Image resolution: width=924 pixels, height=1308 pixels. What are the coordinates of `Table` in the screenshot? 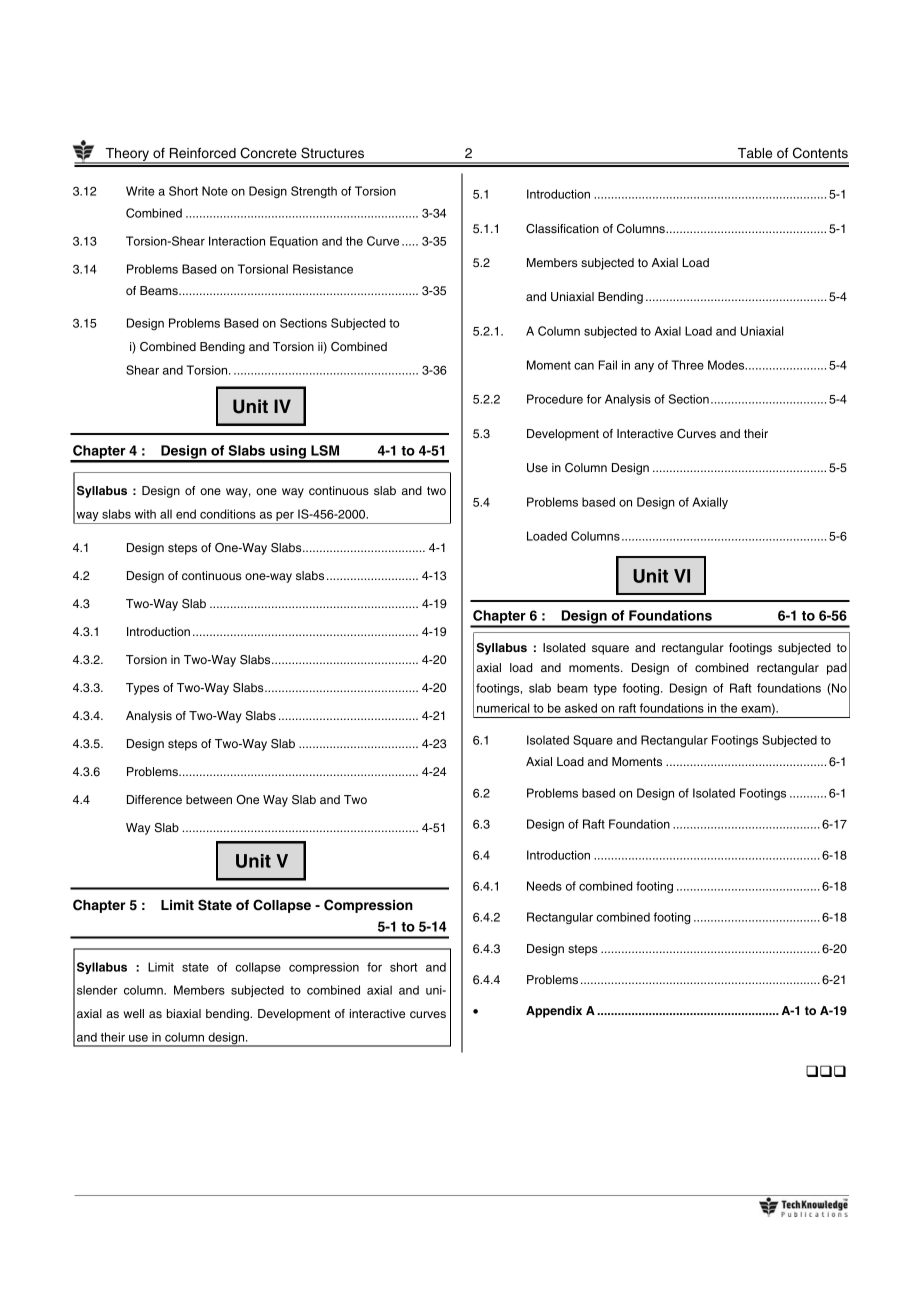 It's located at (755, 153).
